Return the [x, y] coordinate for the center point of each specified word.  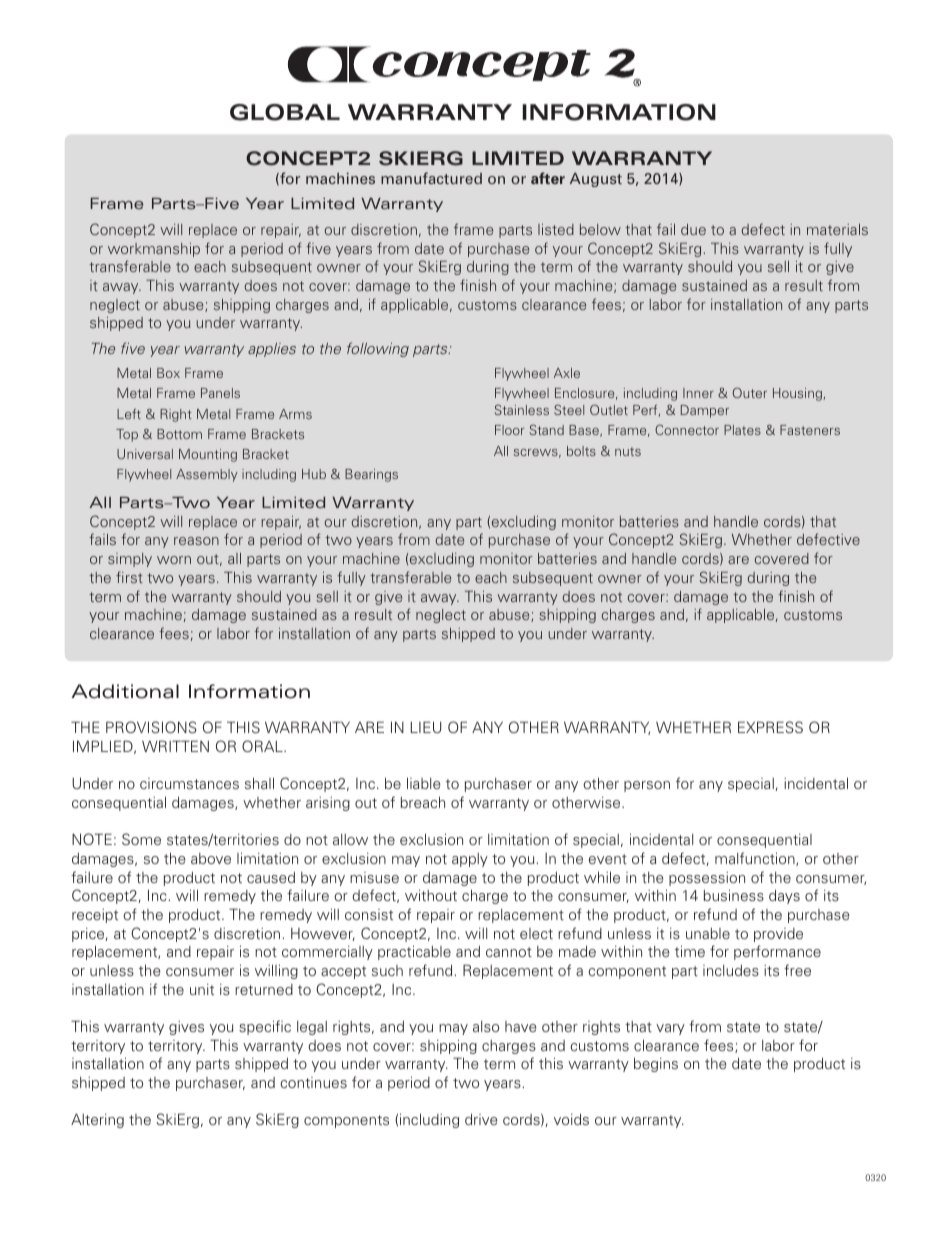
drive [481, 1119]
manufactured [431, 178]
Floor [509, 430]
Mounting [208, 455]
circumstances [189, 783]
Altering [97, 1120]
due [693, 229]
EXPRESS [770, 727]
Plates [742, 430]
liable [424, 783]
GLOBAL [285, 112]
